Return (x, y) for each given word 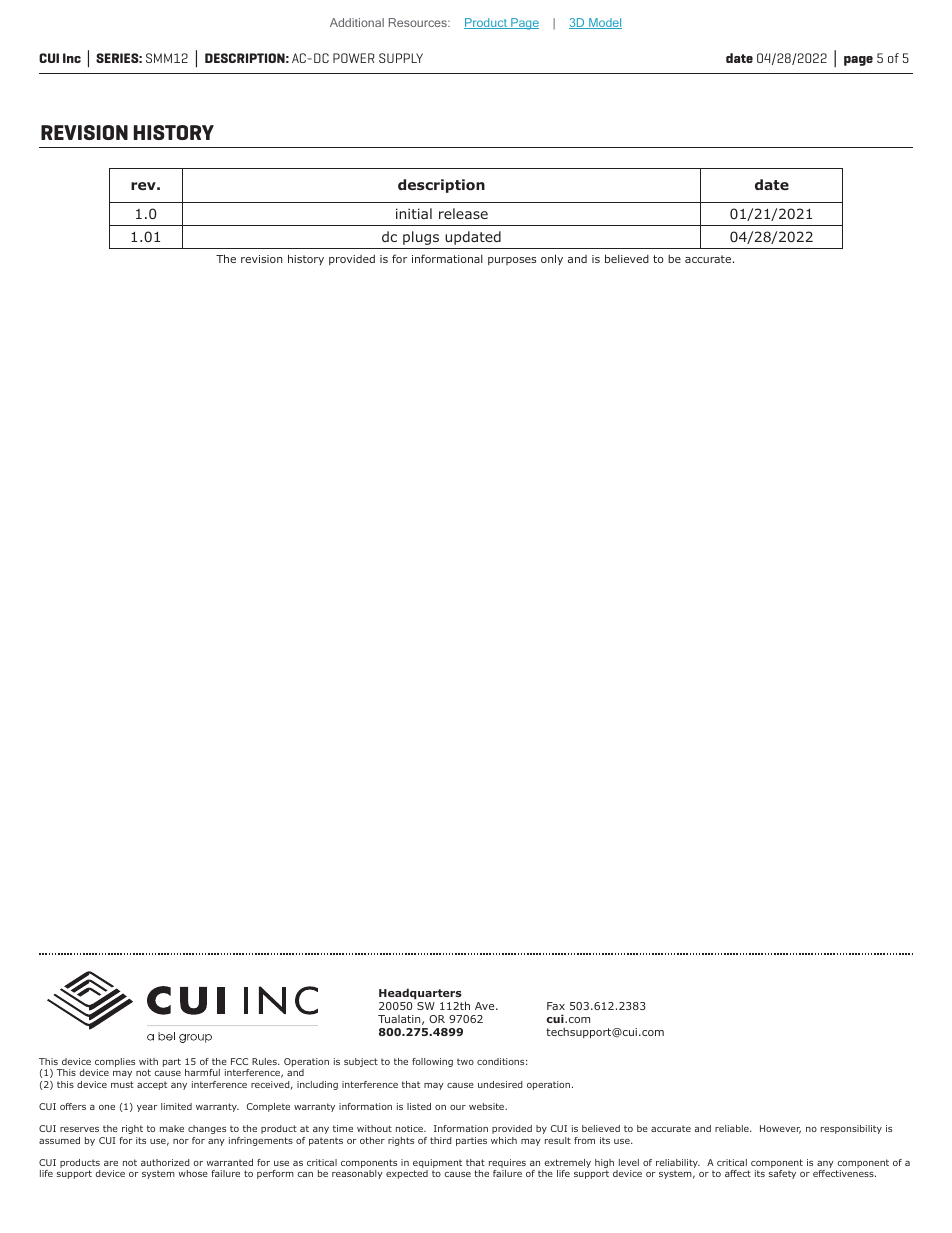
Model (604, 23)
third (441, 1140)
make (172, 1128)
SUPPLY (401, 58)
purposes (512, 261)
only (552, 259)
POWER (354, 58)
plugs (421, 238)
